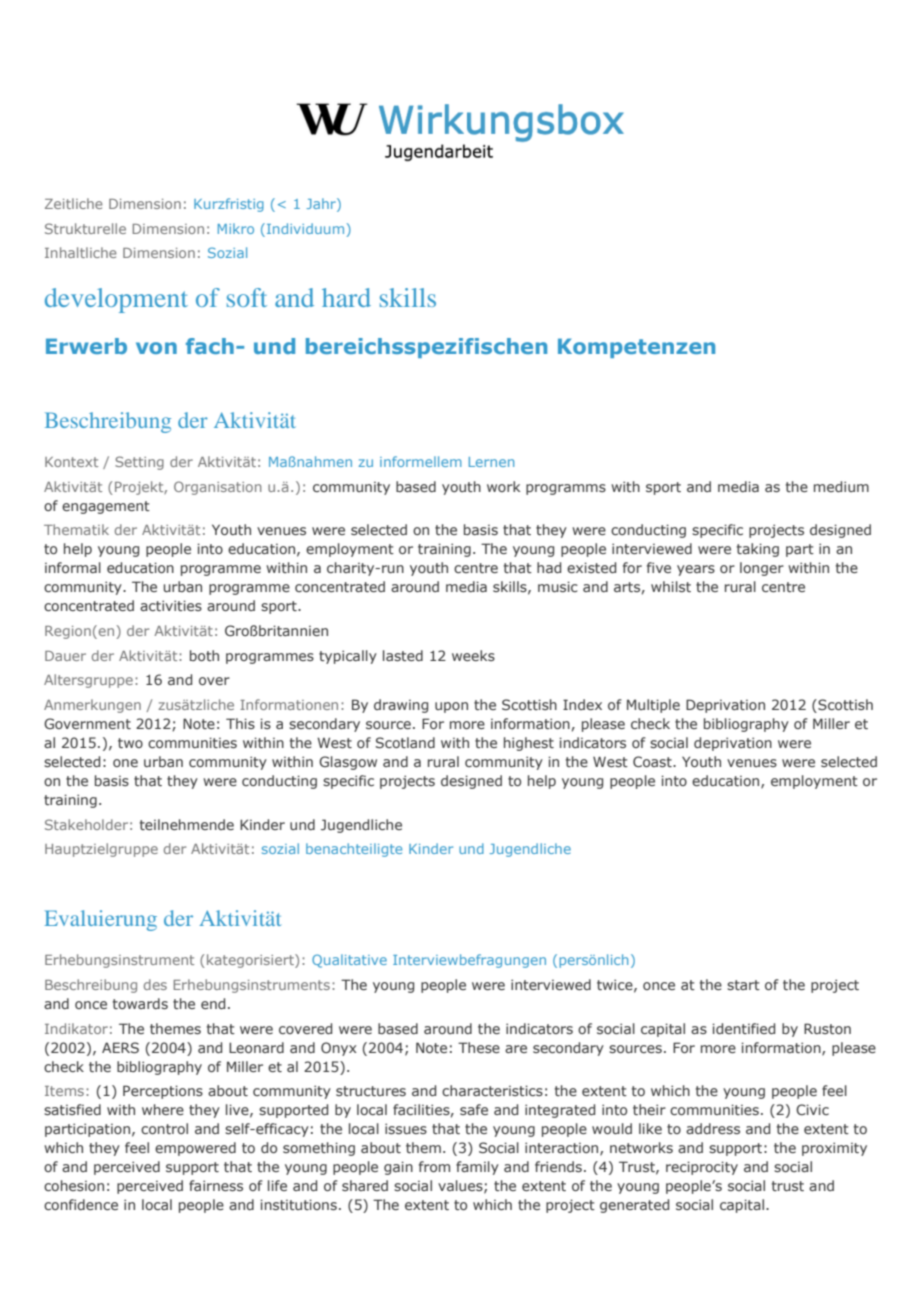 The height and width of the screenshot is (1308, 924). What do you see at coordinates (156, 348) in the screenshot?
I see `von` at bounding box center [156, 348].
